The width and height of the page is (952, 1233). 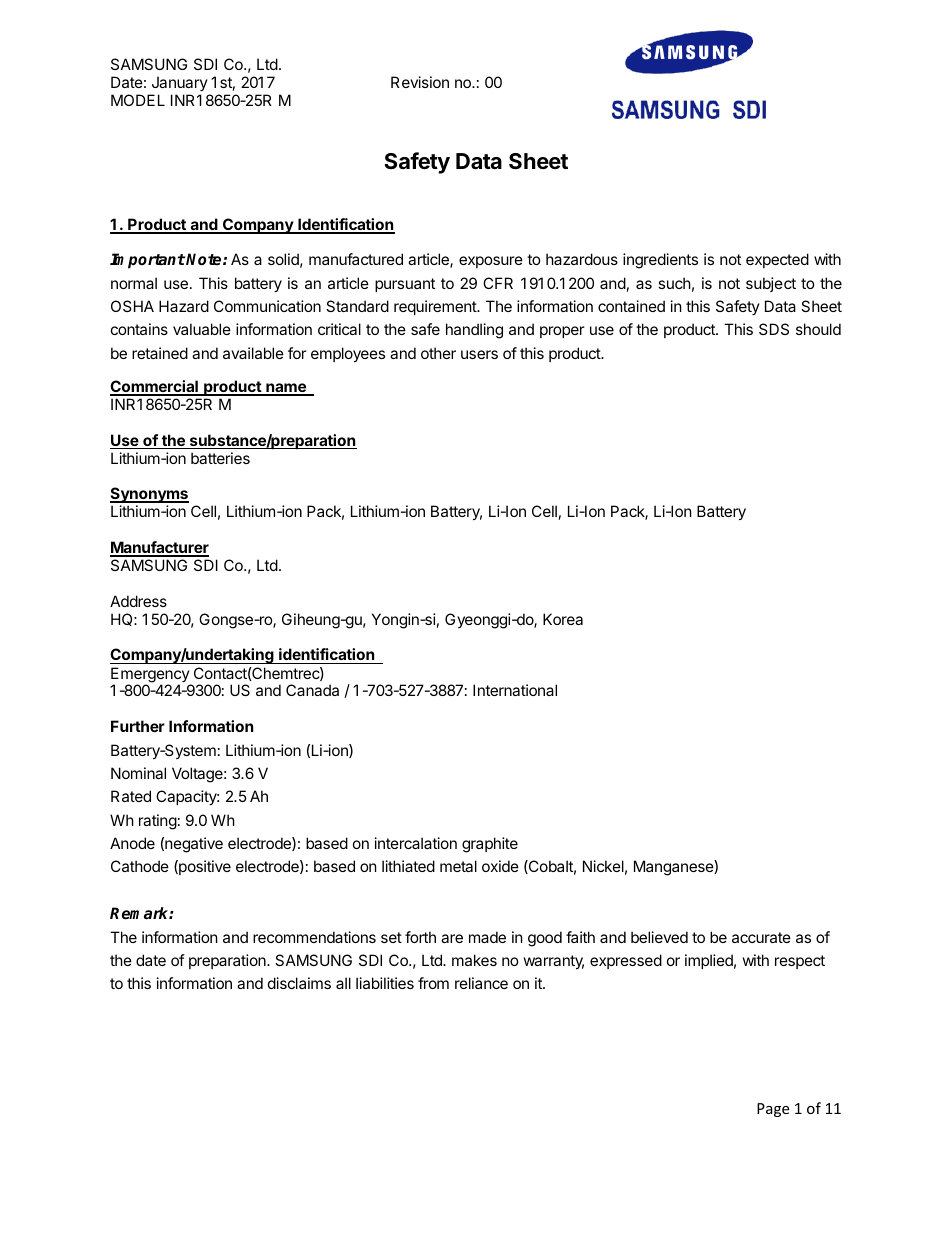 What do you see at coordinates (777, 260) in the page?
I see `expected` at bounding box center [777, 260].
